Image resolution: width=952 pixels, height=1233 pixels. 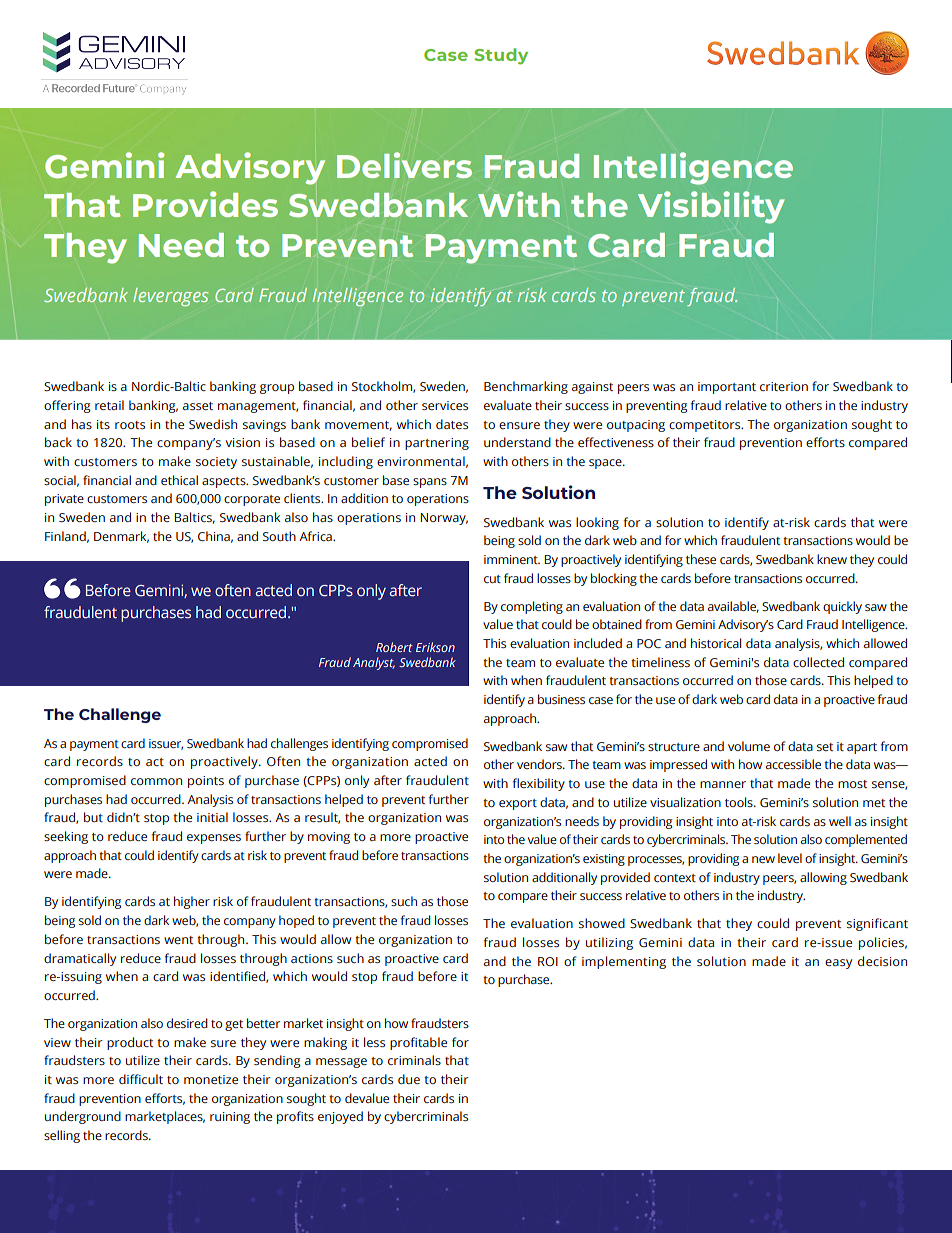 What do you see at coordinates (733, 607) in the page?
I see `available` at bounding box center [733, 607].
